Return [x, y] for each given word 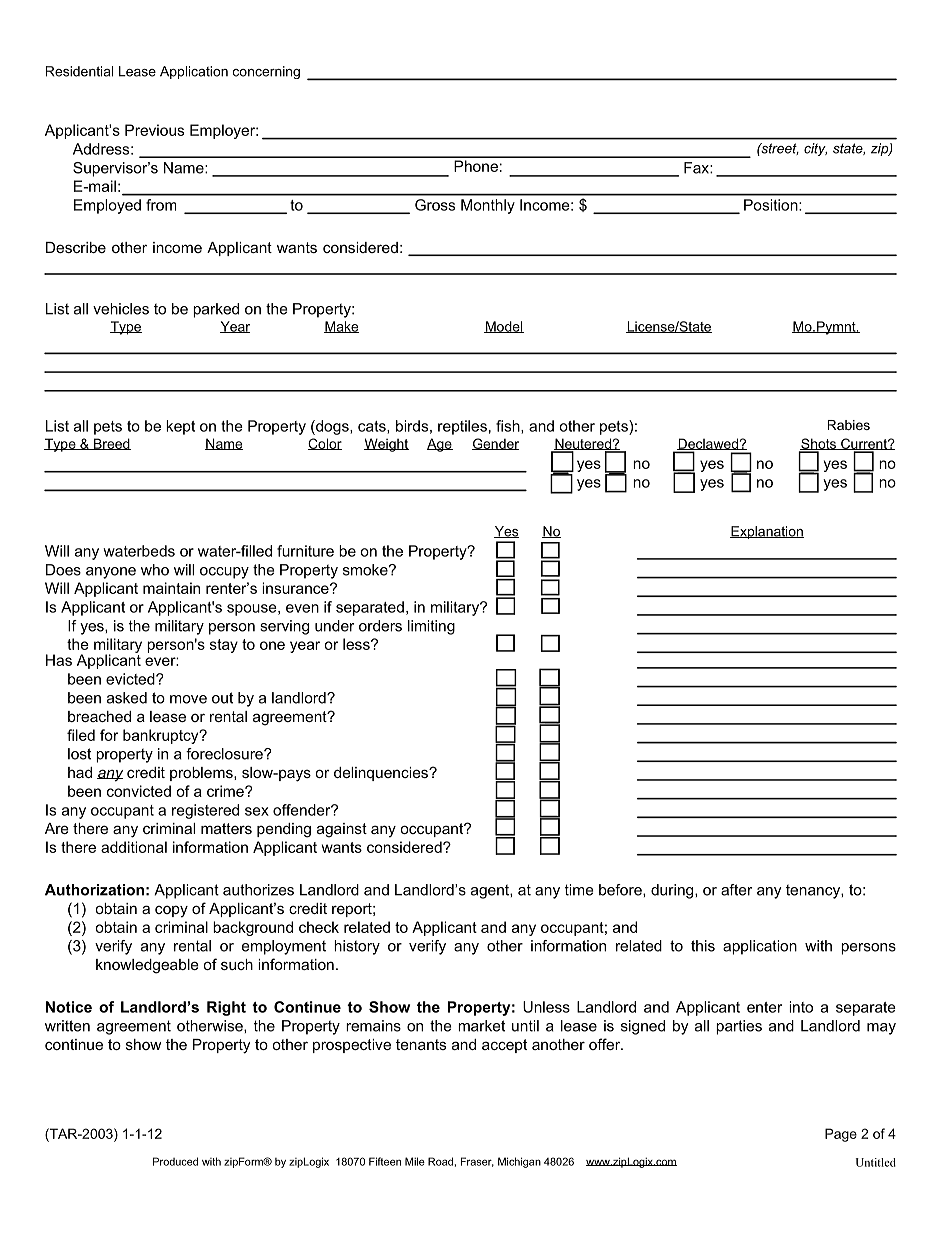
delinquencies [382, 774]
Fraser [477, 1162]
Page [841, 1135]
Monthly [488, 206]
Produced [175, 1161]
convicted [139, 791]
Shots [819, 444]
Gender [495, 444]
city [815, 149]
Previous [154, 130]
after [737, 890]
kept [180, 427]
